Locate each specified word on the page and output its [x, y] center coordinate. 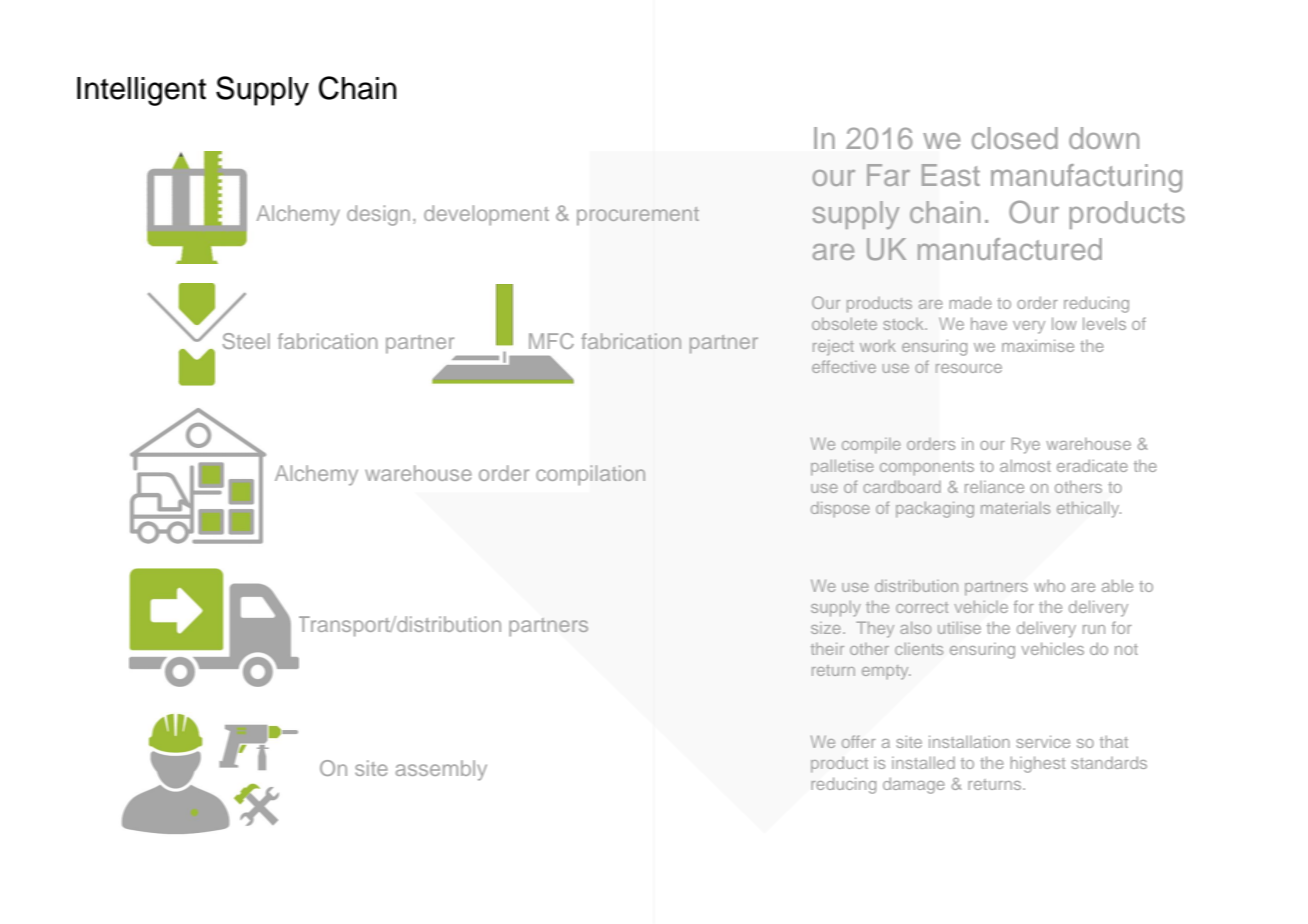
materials [1015, 508]
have [989, 323]
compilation [590, 475]
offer [859, 741]
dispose [840, 509]
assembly [441, 770]
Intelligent [141, 91]
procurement [638, 216]
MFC [551, 341]
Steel [246, 341]
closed [1015, 138]
